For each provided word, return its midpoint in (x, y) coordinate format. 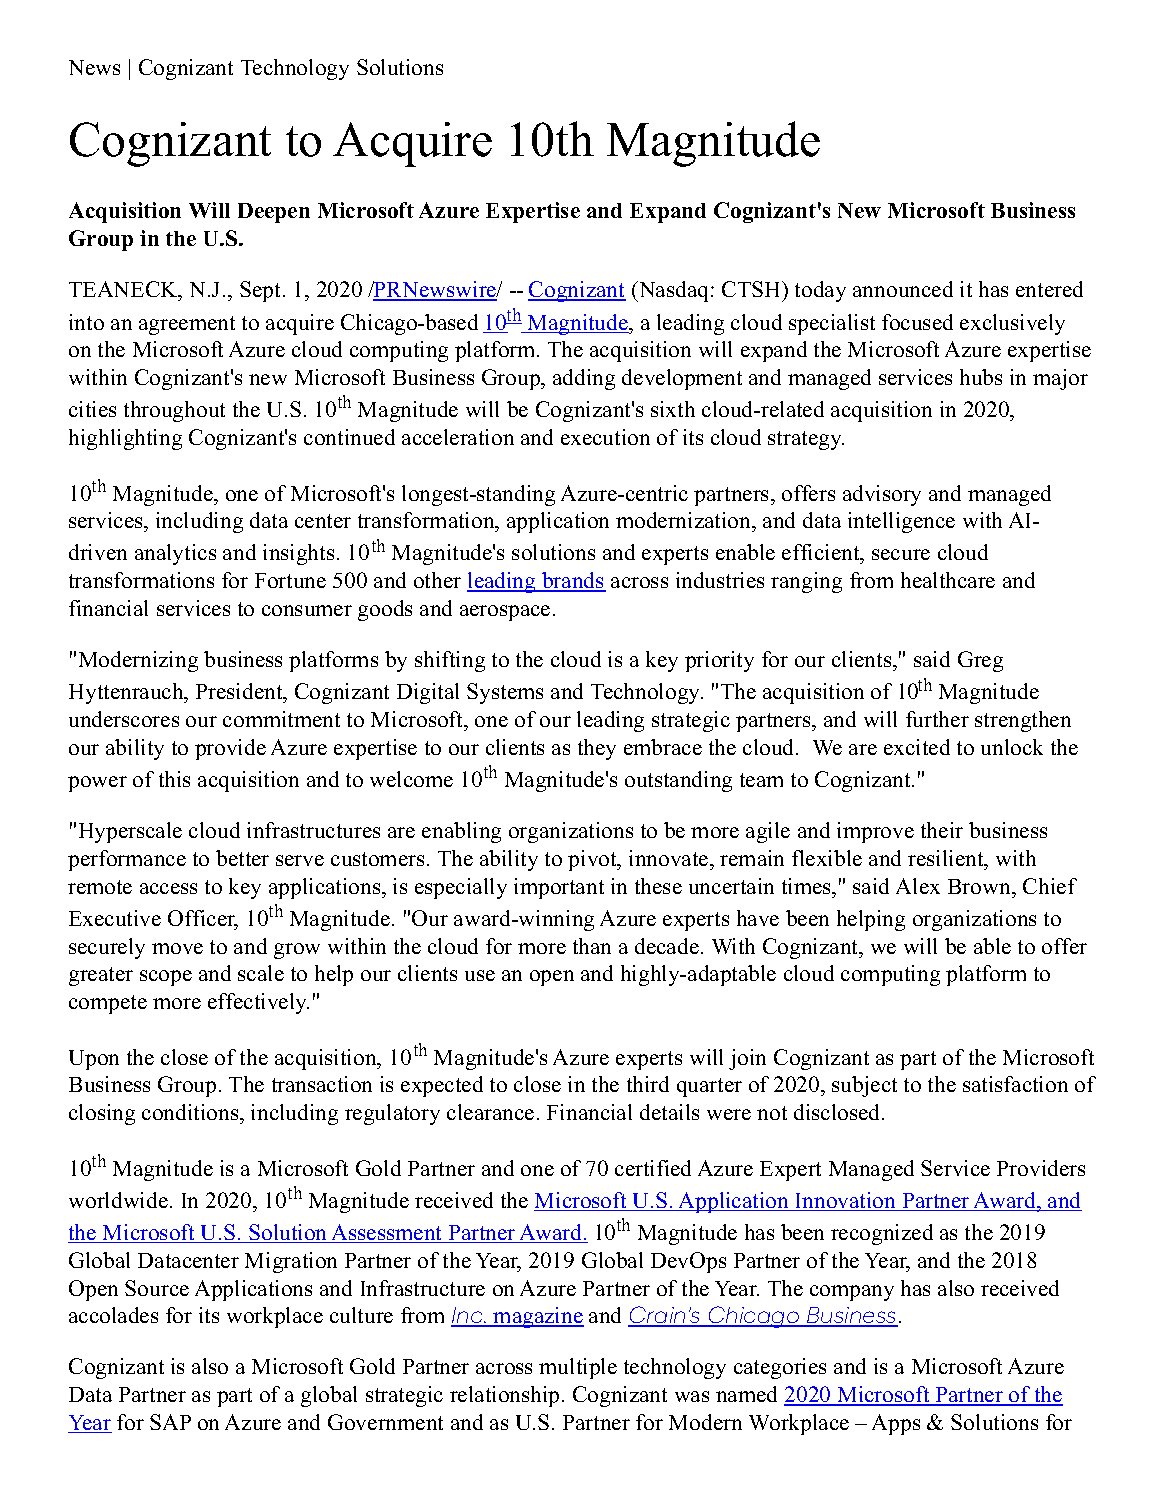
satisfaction (1015, 1084)
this (174, 779)
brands (573, 581)
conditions (191, 1112)
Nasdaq (674, 291)
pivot (593, 860)
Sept (262, 291)
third (648, 1084)
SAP (170, 1422)
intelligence (901, 522)
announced (903, 289)
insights (298, 554)
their (942, 830)
